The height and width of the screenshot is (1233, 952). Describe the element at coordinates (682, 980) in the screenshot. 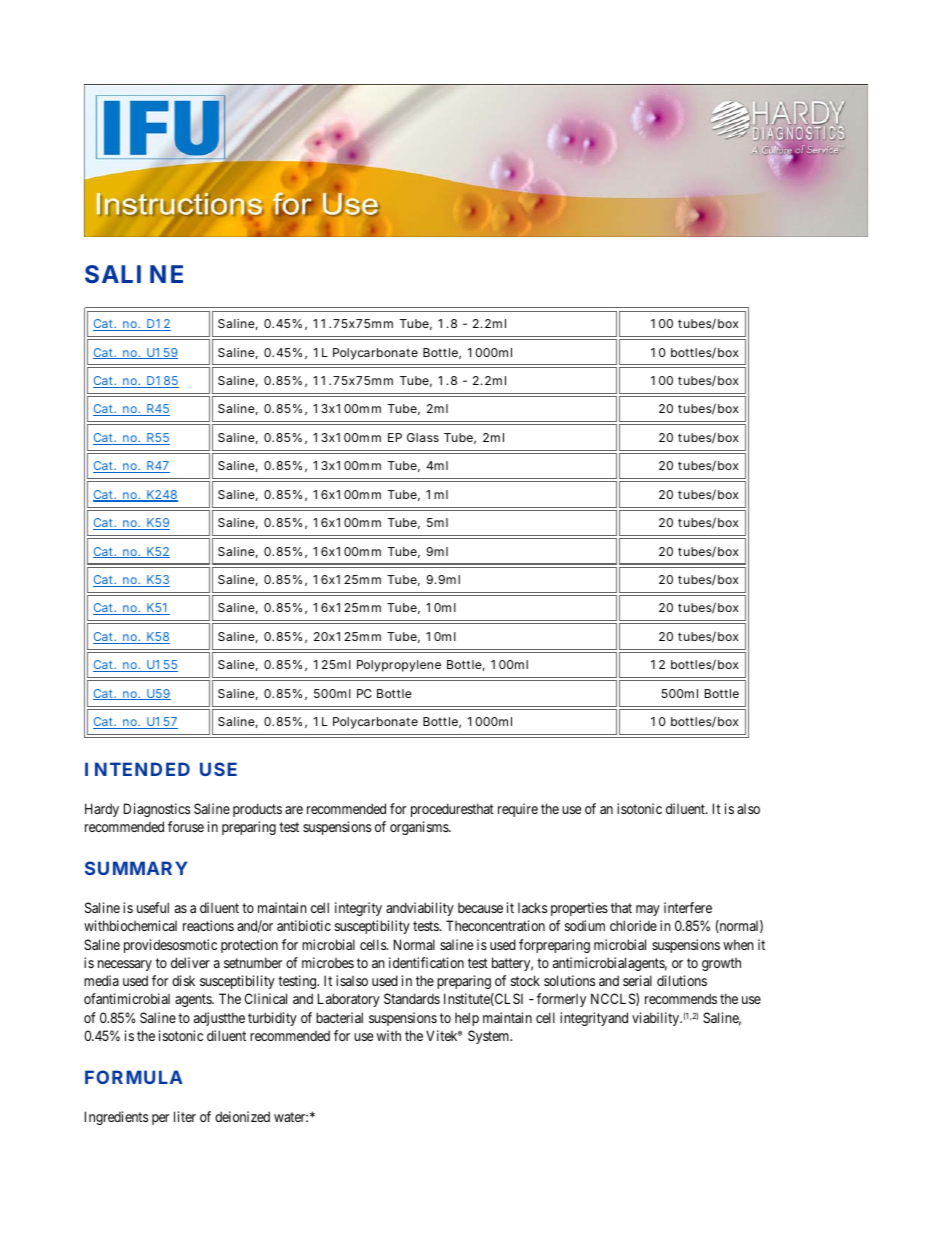

I see `dilutions` at that location.
